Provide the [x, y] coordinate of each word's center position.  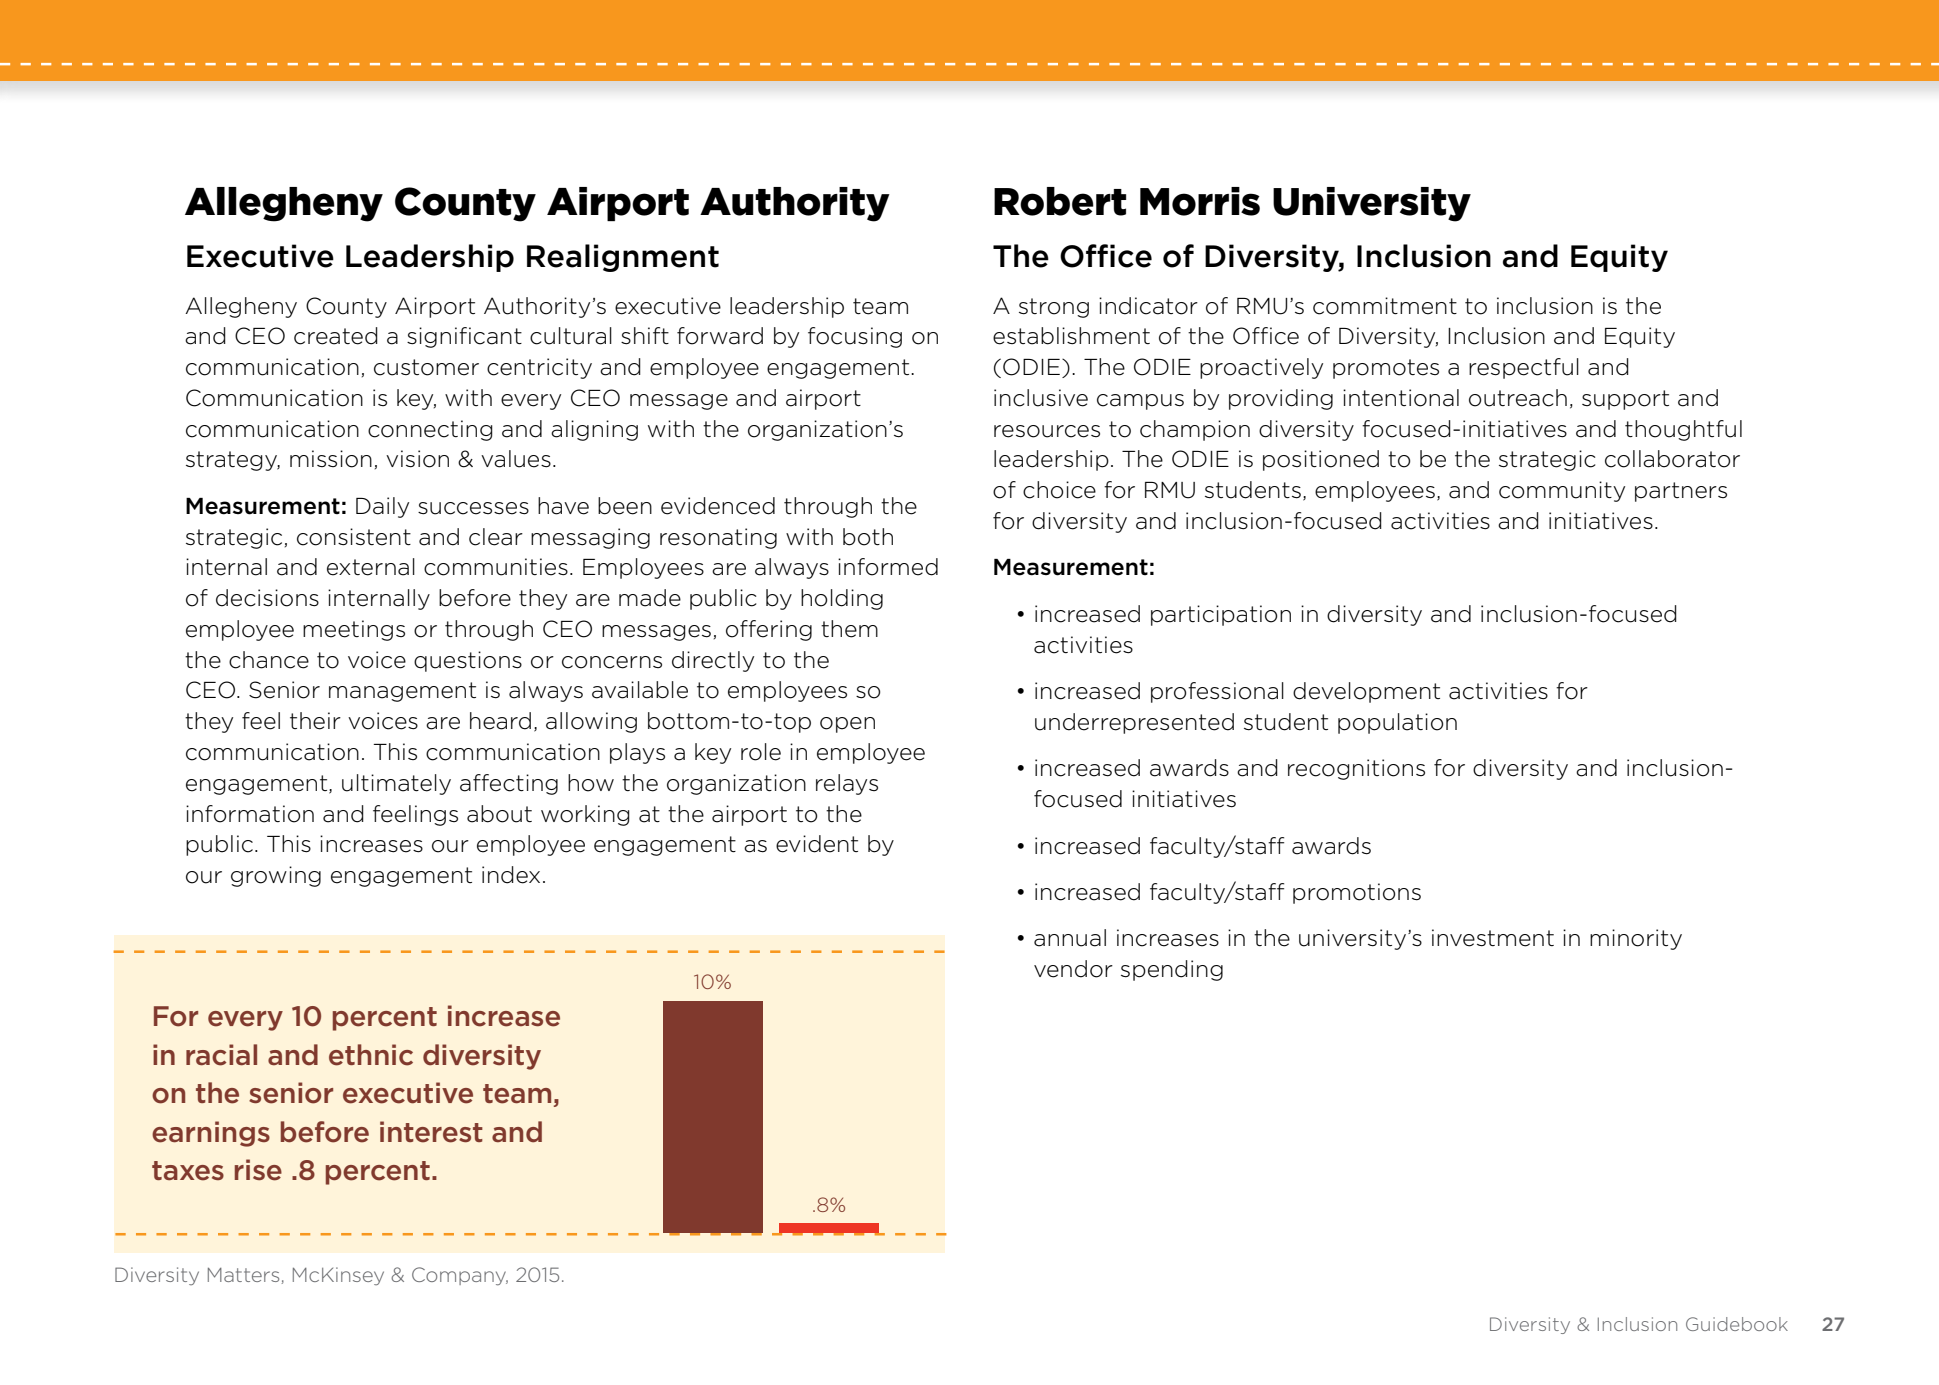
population [1397, 723]
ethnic [371, 1055]
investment [1493, 938]
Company [460, 1276]
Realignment [623, 258]
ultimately [396, 784]
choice [1059, 490]
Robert [1060, 201]
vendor [1073, 969]
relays [847, 784]
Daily [382, 507]
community [1562, 491]
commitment [1385, 306]
